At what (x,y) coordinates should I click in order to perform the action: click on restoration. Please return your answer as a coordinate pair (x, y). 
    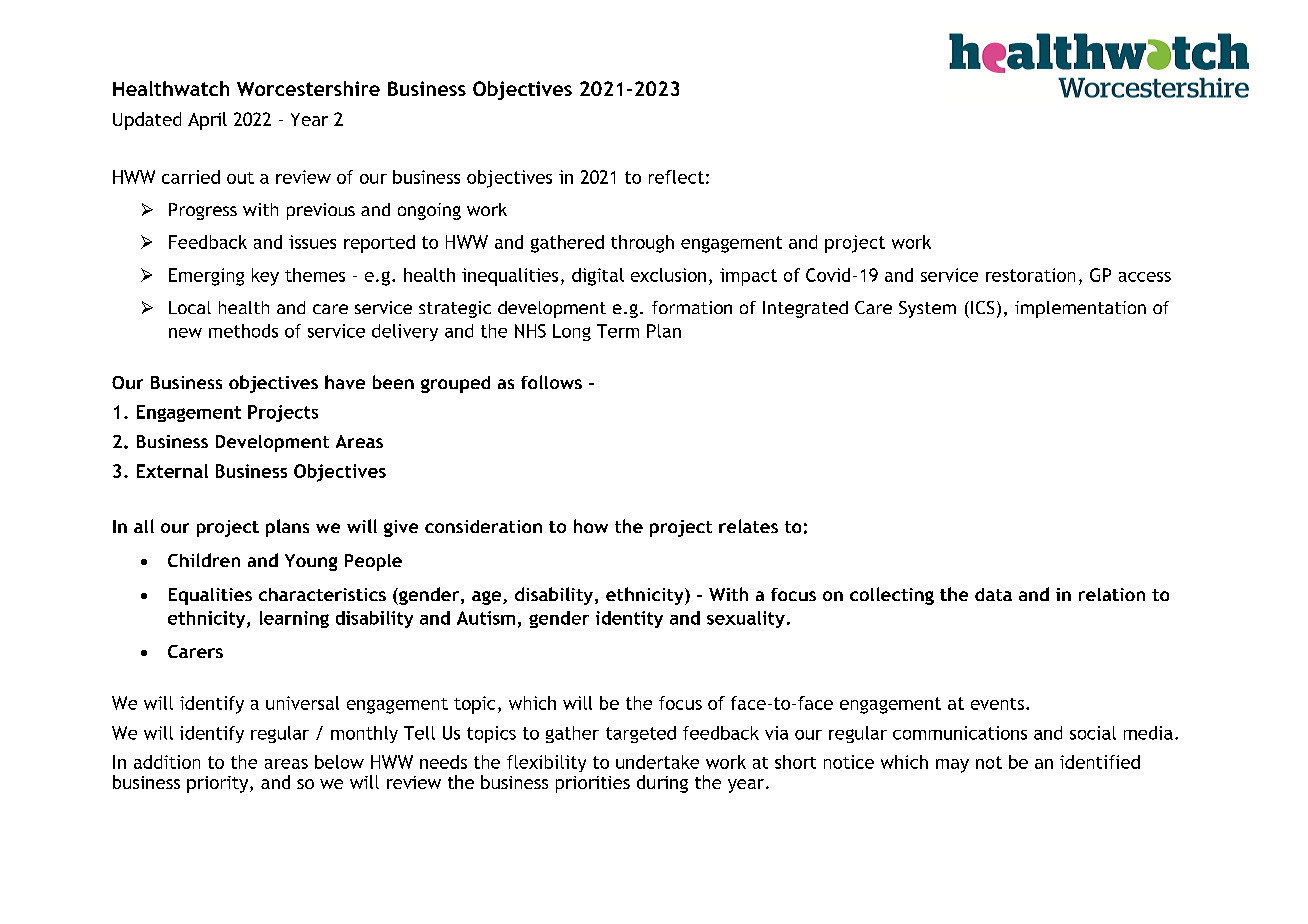
    Looking at the image, I should click on (1030, 275).
